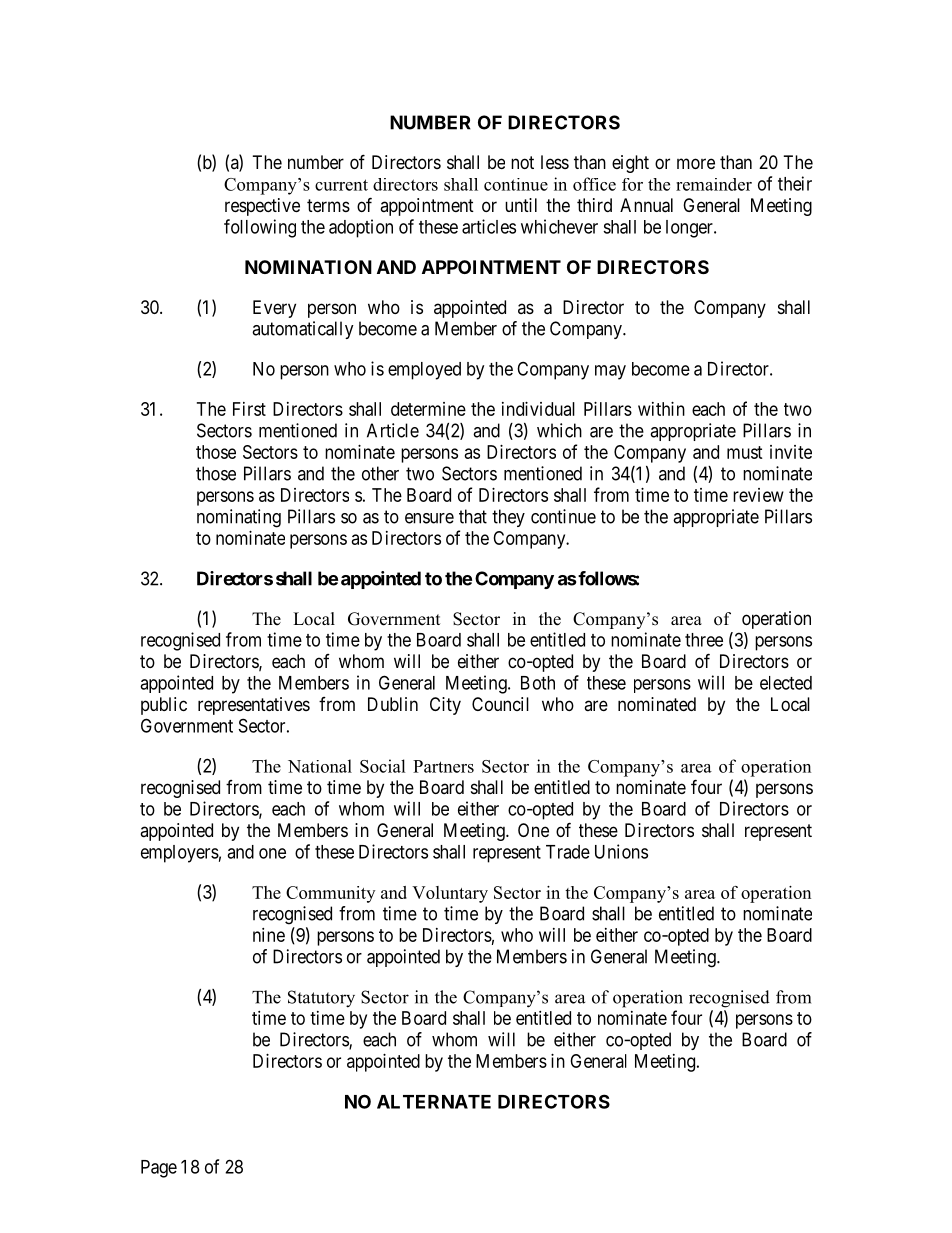 Image resolution: width=952 pixels, height=1233 pixels. What do you see at coordinates (428, 409) in the document?
I see `determine` at bounding box center [428, 409].
